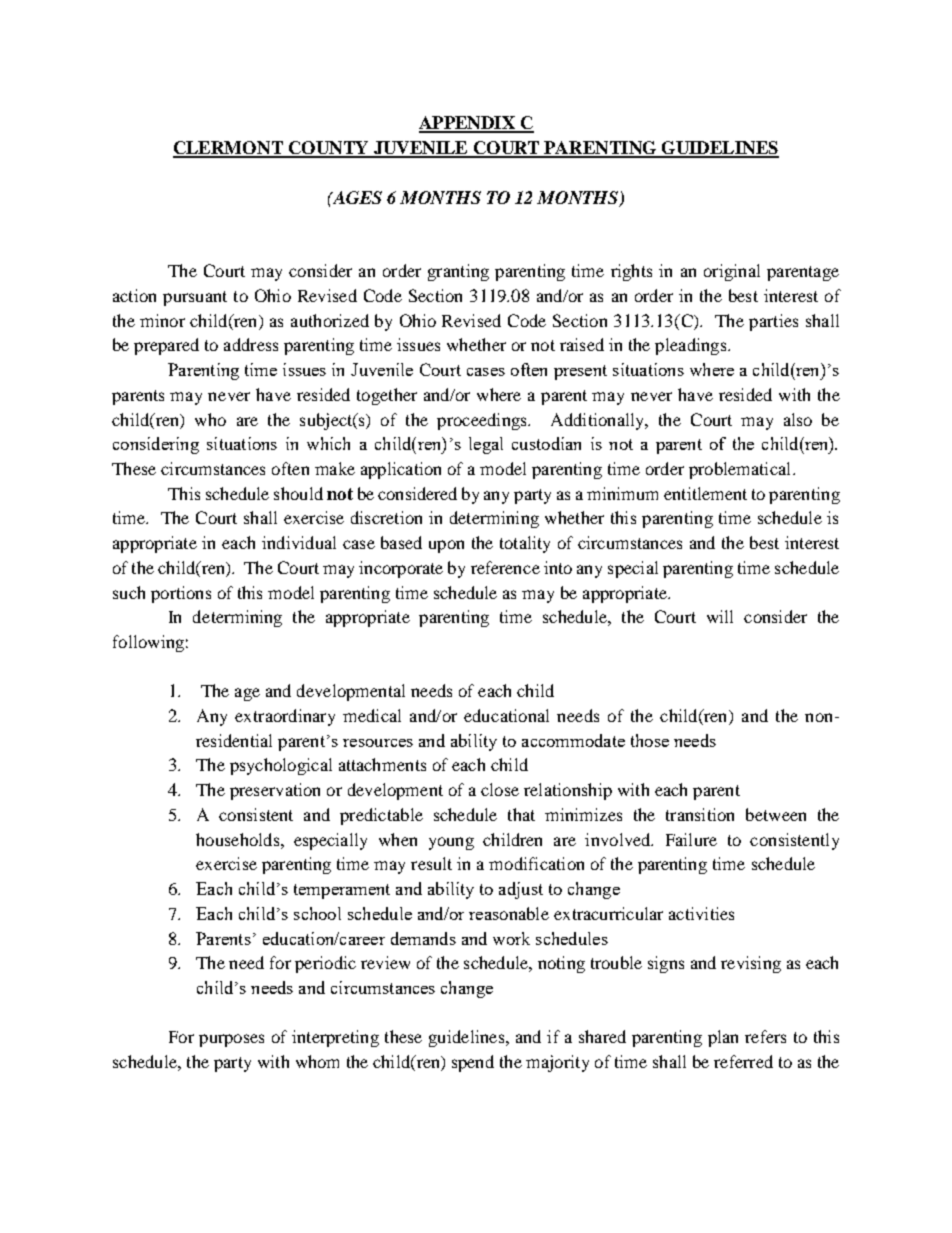  What do you see at coordinates (741, 470) in the screenshot?
I see `problematical` at bounding box center [741, 470].
